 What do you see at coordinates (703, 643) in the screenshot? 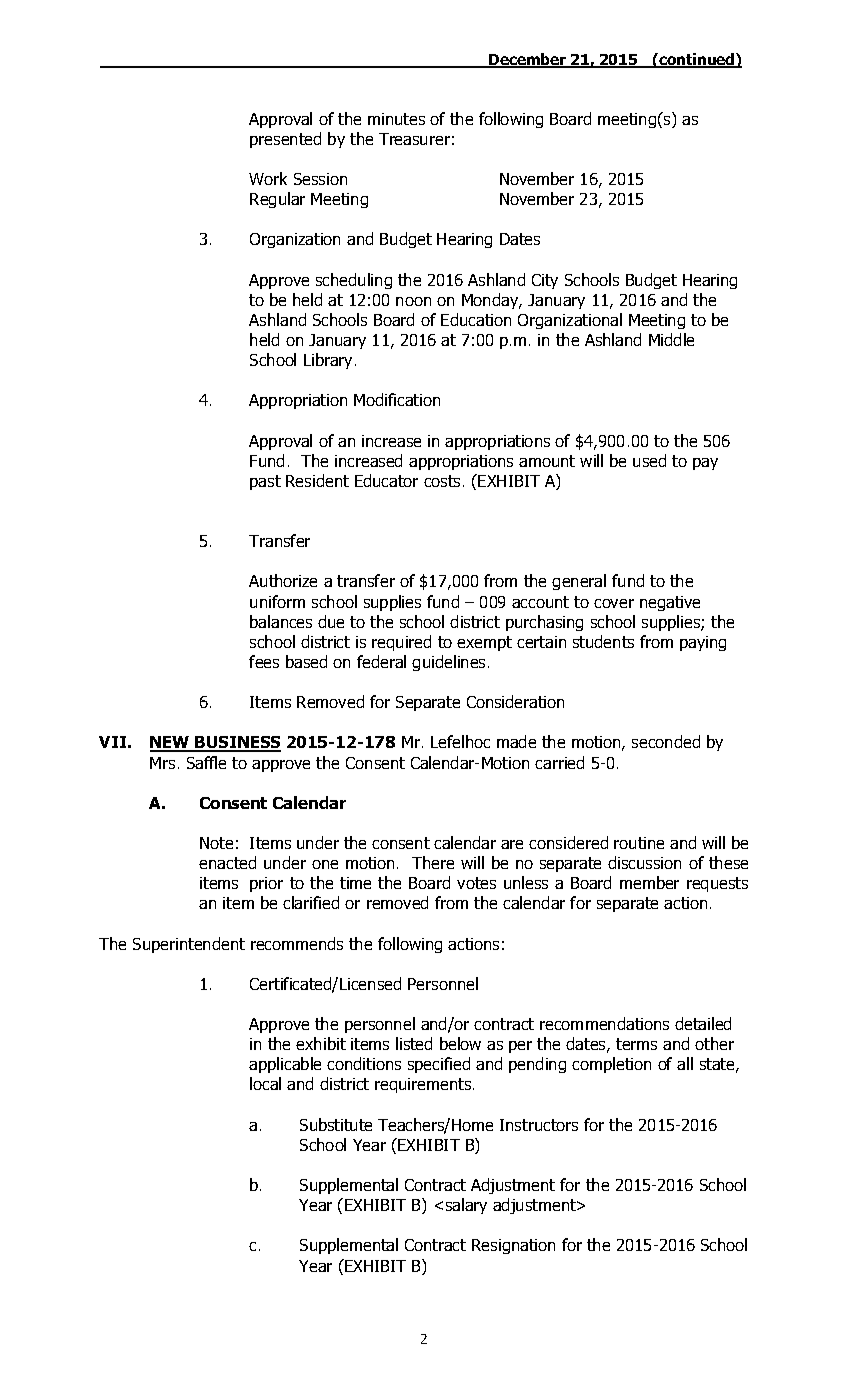
I see `paying` at bounding box center [703, 643].
